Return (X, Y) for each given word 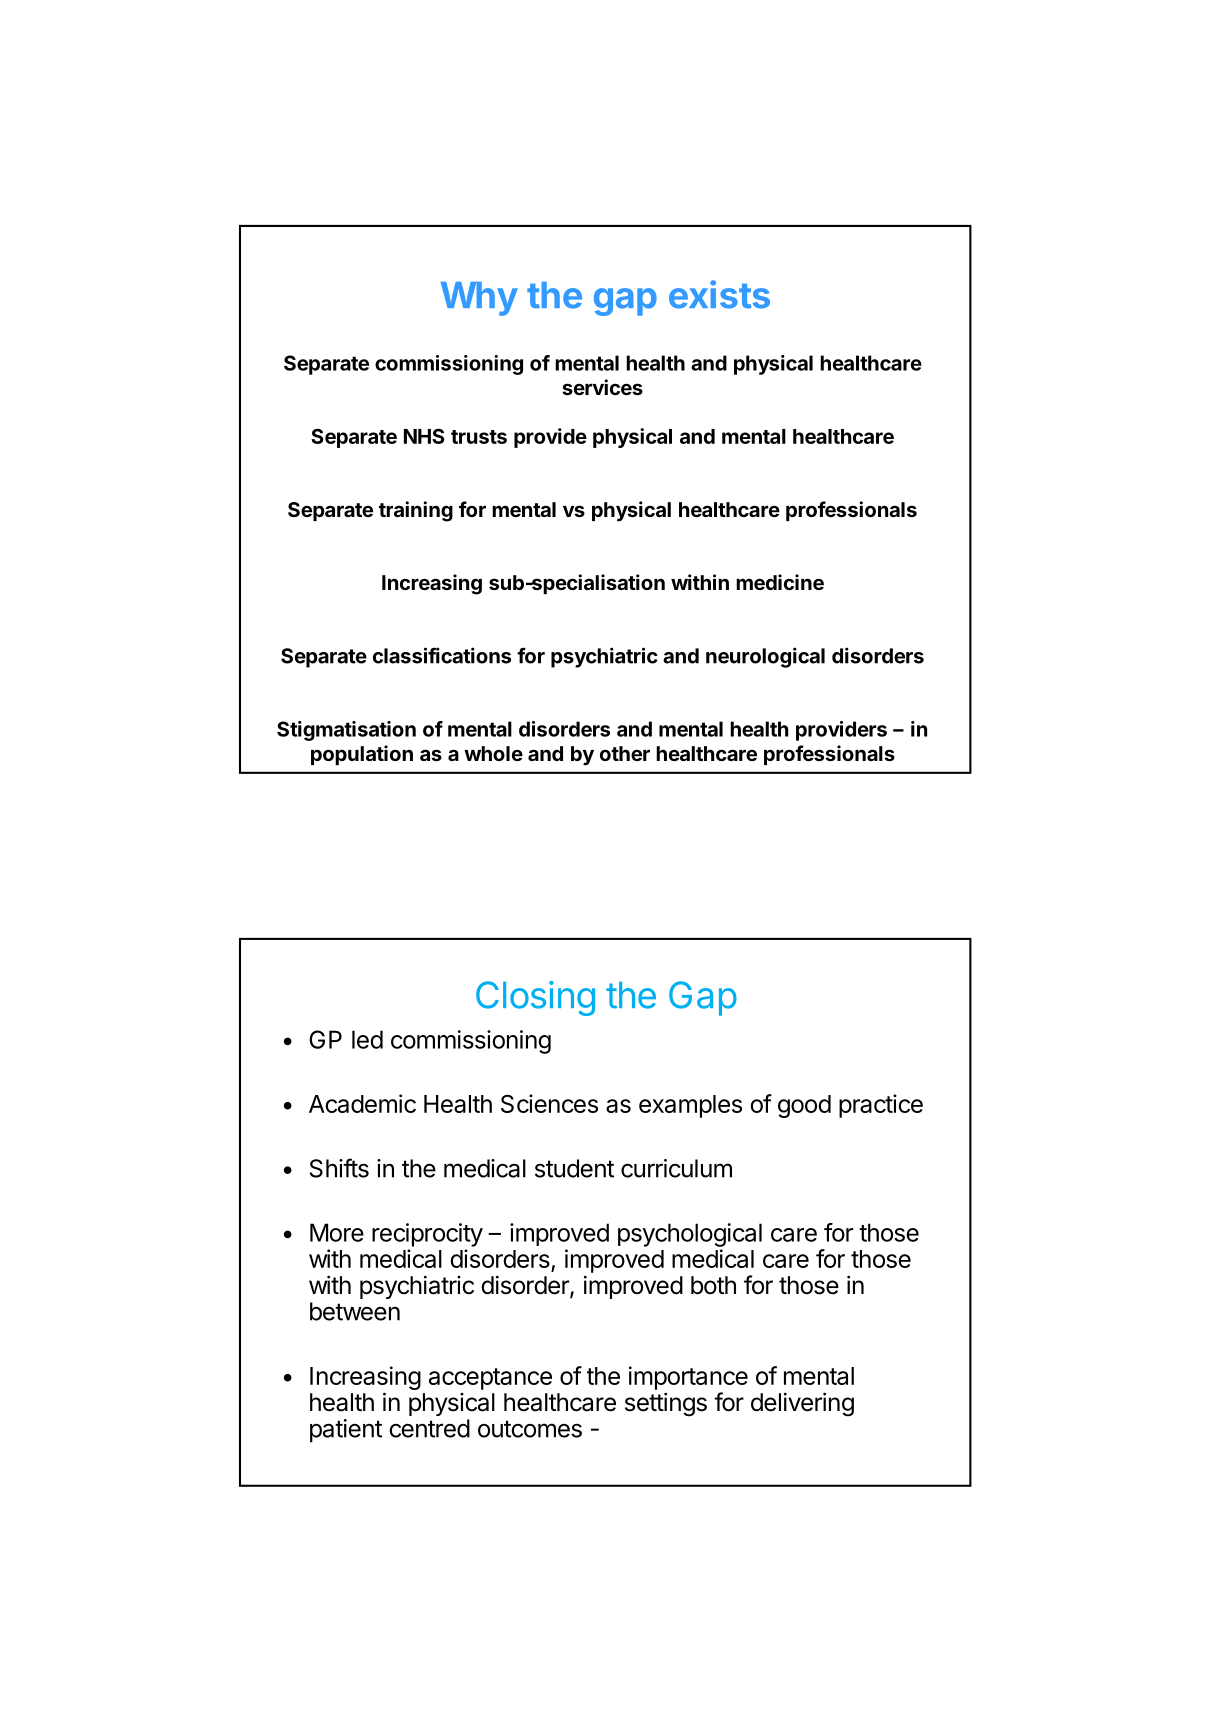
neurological (765, 657)
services (602, 387)
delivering (802, 1404)
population (362, 755)
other (625, 753)
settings (666, 1404)
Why (479, 299)
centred (429, 1428)
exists (719, 294)
